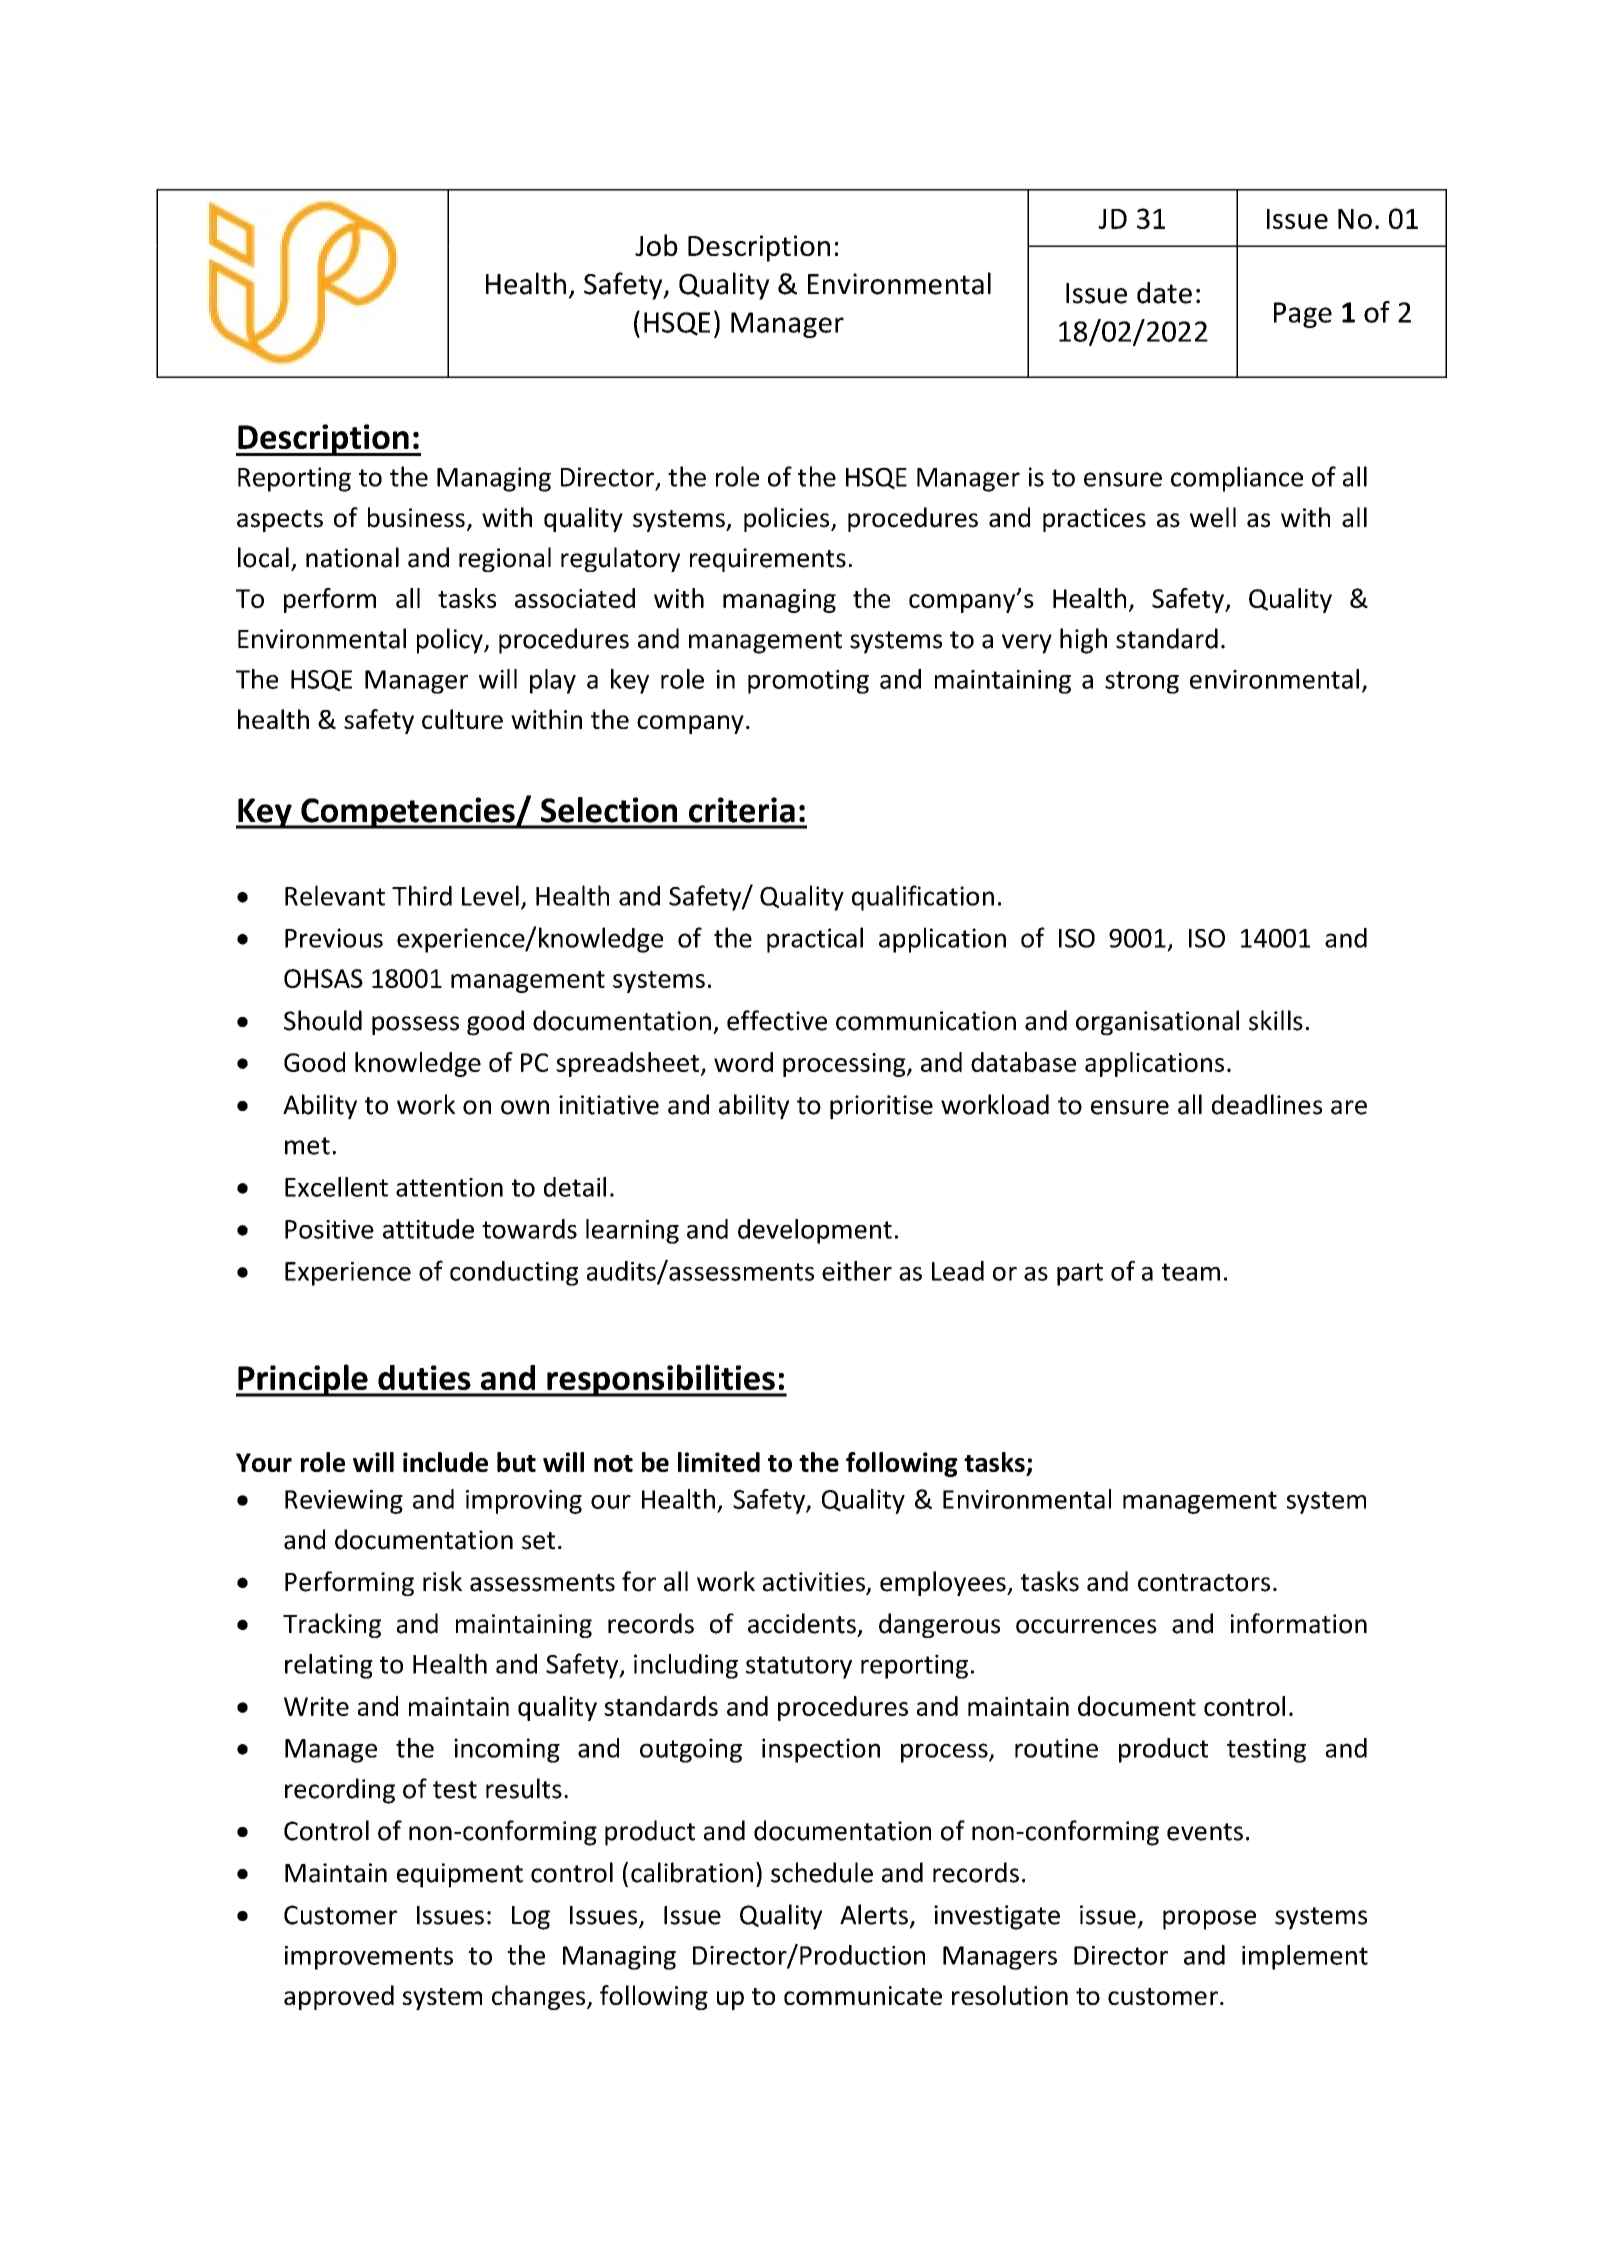 The image size is (1603, 2267). What do you see at coordinates (874, 1914) in the document?
I see `Alerts` at bounding box center [874, 1914].
